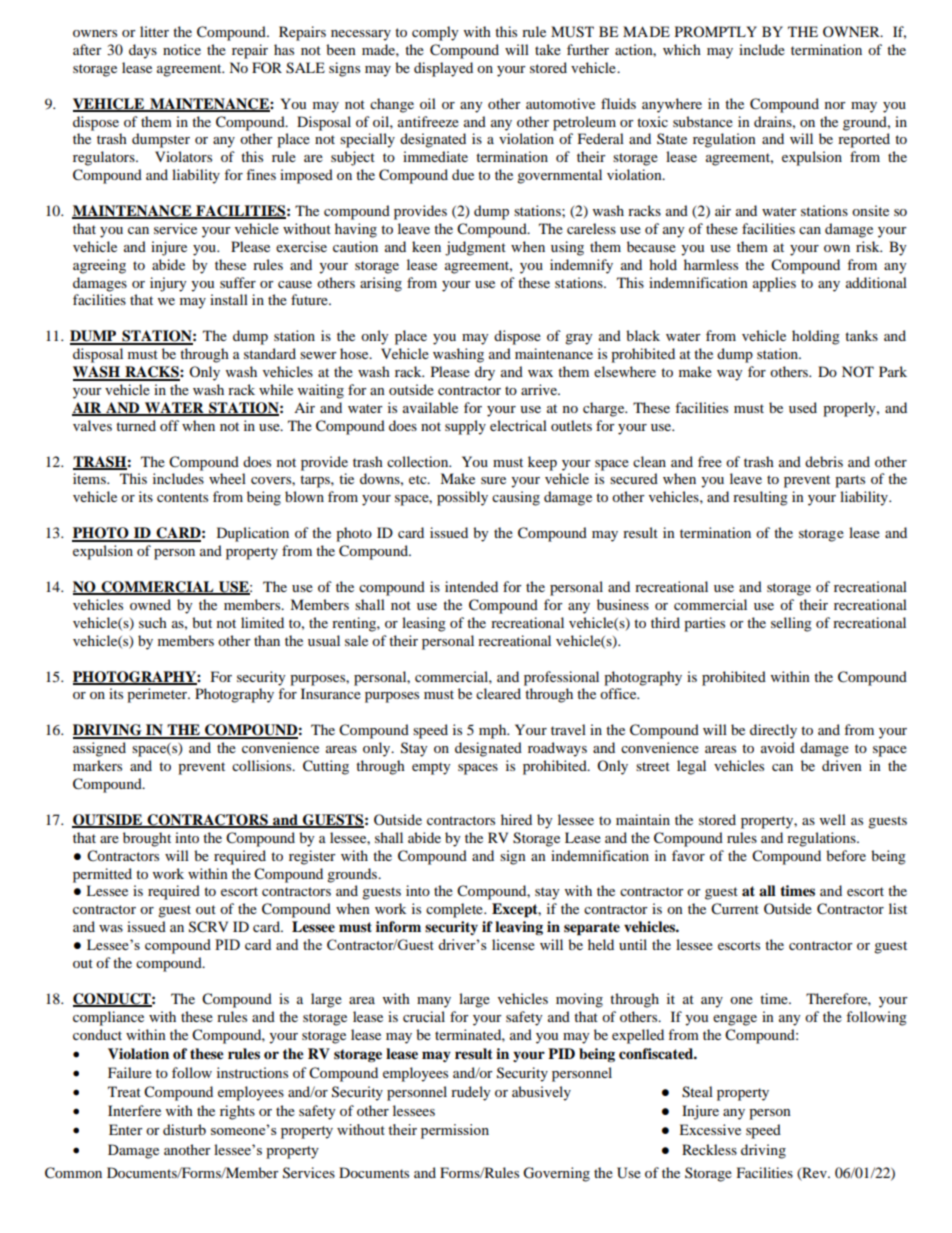  What do you see at coordinates (835, 105) in the screenshot?
I see `nor` at bounding box center [835, 105].
